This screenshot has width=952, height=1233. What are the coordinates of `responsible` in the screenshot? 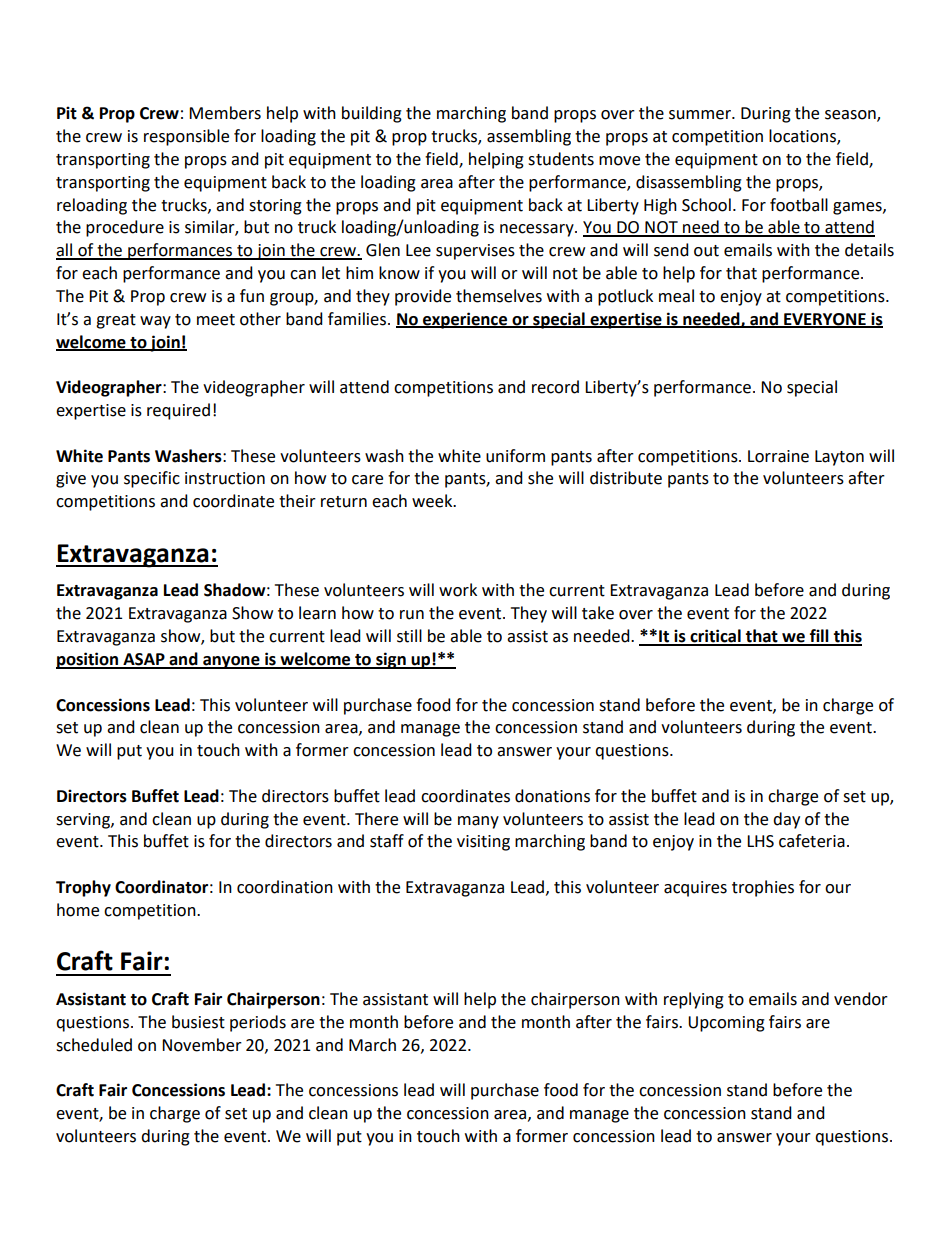 It's located at (186, 137).
